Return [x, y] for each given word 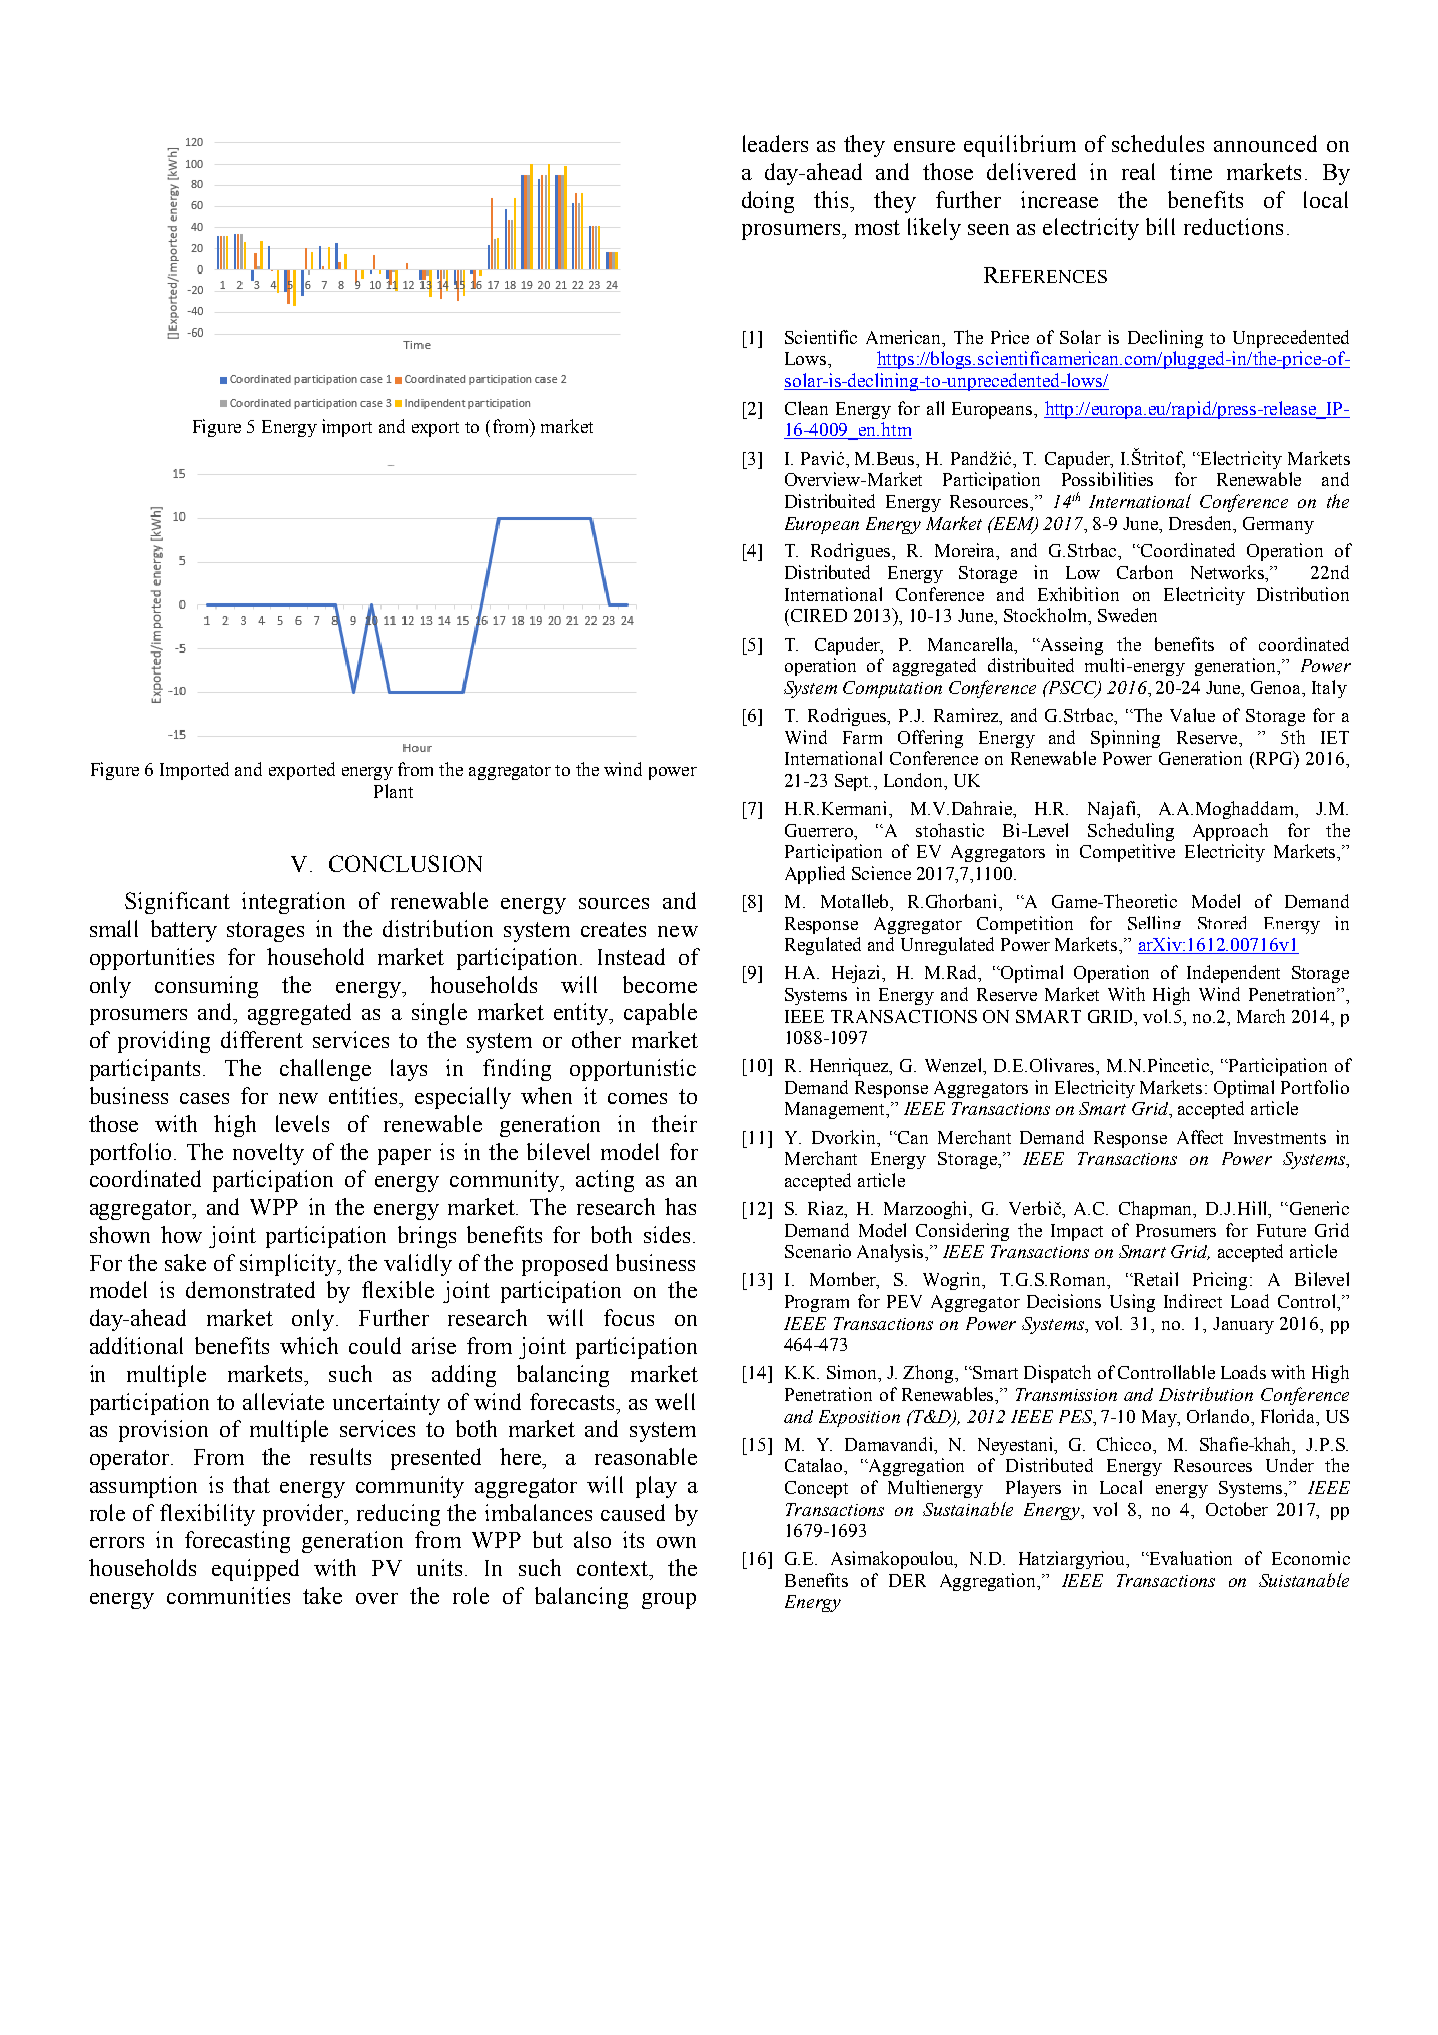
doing [768, 202]
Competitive [1127, 853]
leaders [775, 143]
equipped [255, 1570]
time [1191, 171]
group [669, 1601]
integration [293, 903]
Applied [815, 875]
